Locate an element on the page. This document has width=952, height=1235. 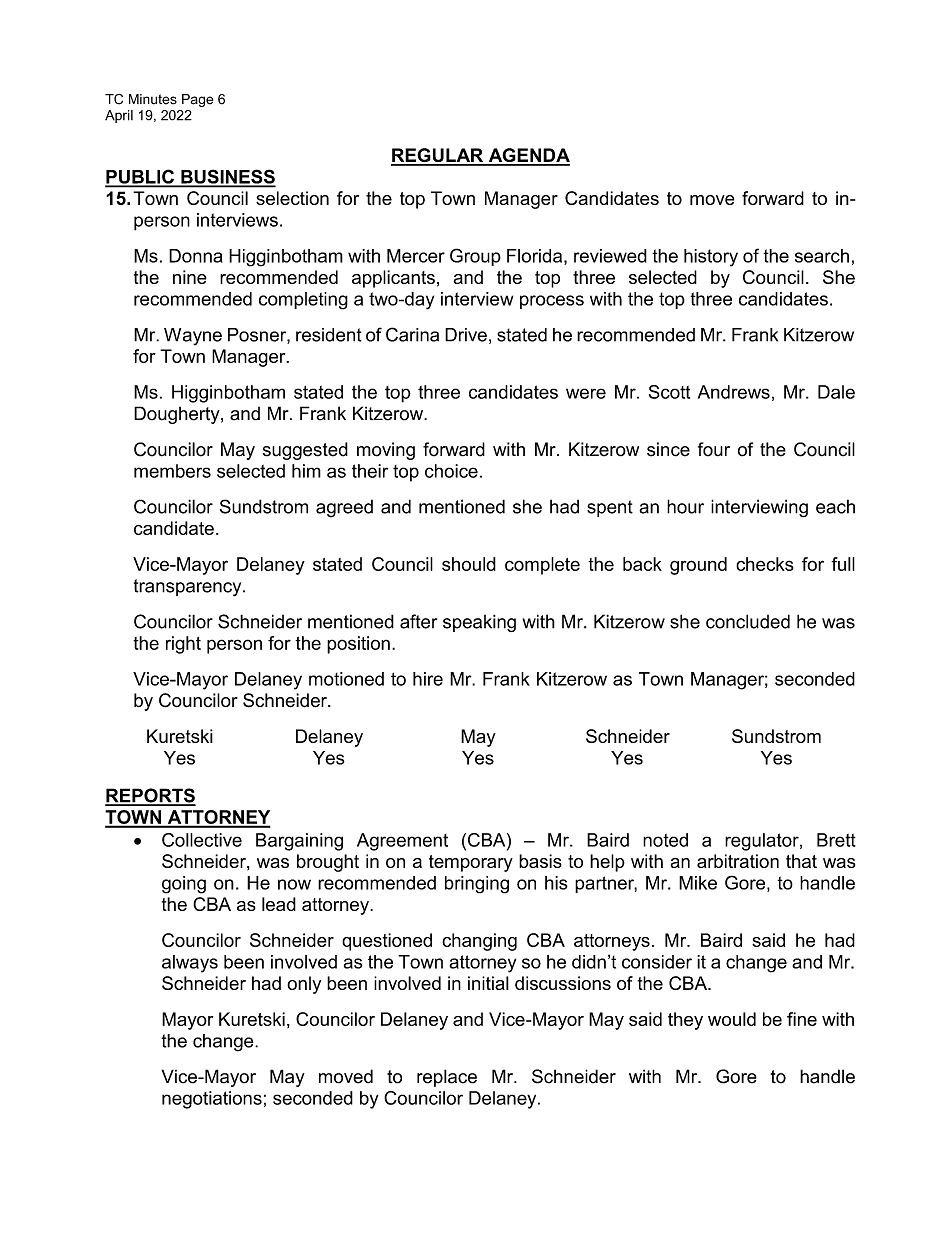
negotiations is located at coordinates (212, 1100).
